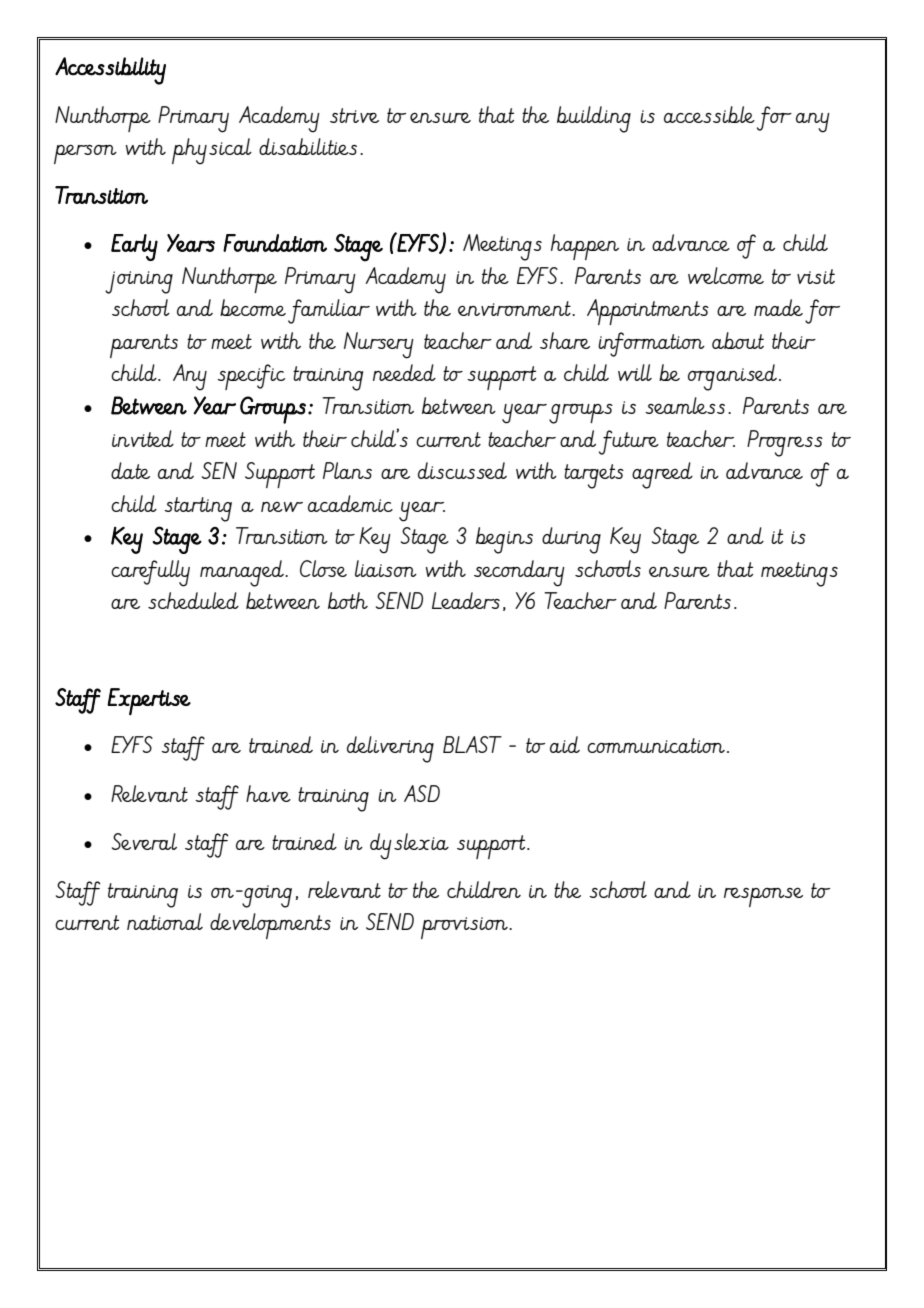  I want to click on Accessibility, so click(110, 71).
